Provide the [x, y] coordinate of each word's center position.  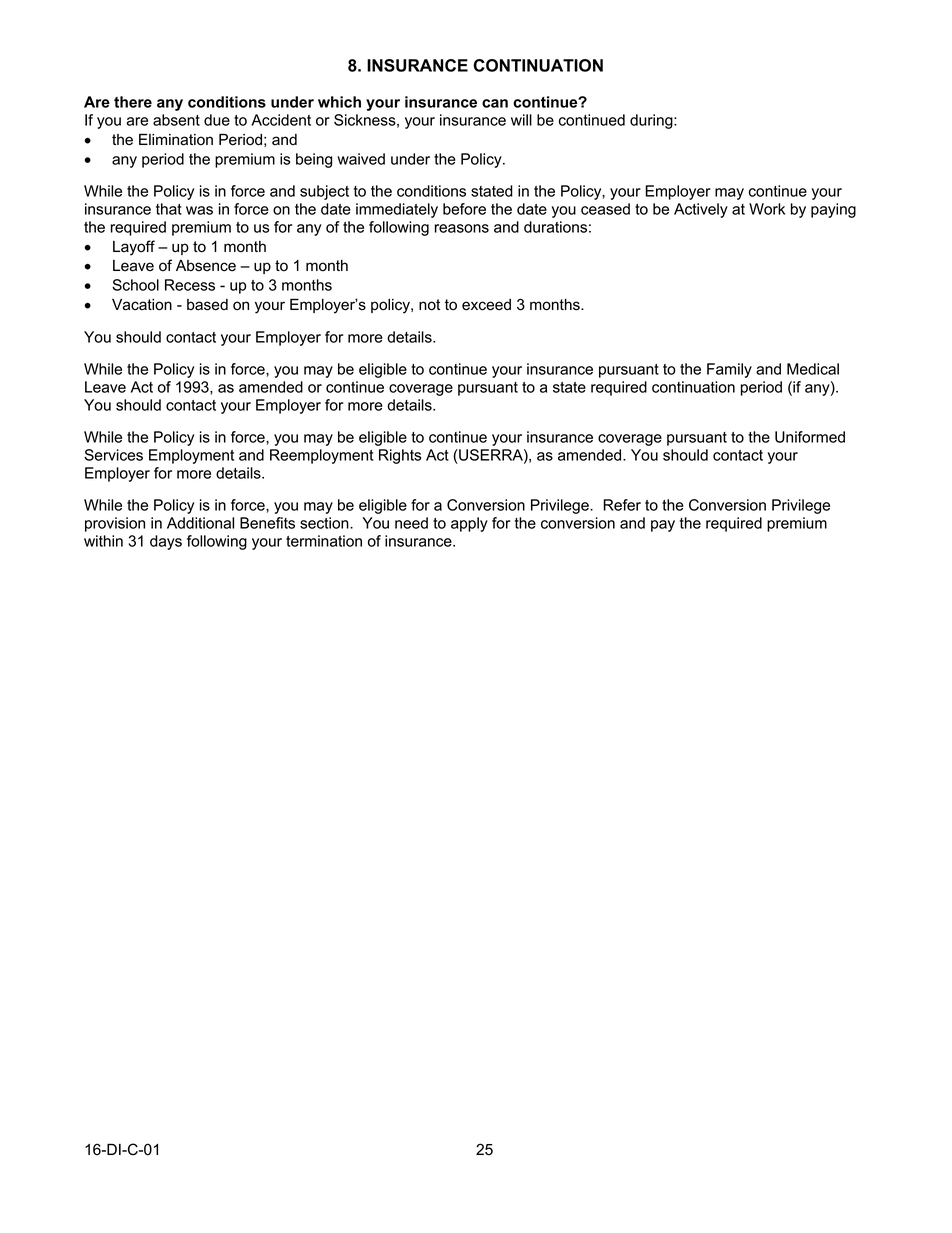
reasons [462, 228]
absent [176, 120]
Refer [622, 505]
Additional [200, 523]
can [495, 103]
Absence [206, 266]
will [521, 120]
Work [767, 209]
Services [113, 455]
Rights [400, 456]
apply [469, 524]
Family [729, 370]
